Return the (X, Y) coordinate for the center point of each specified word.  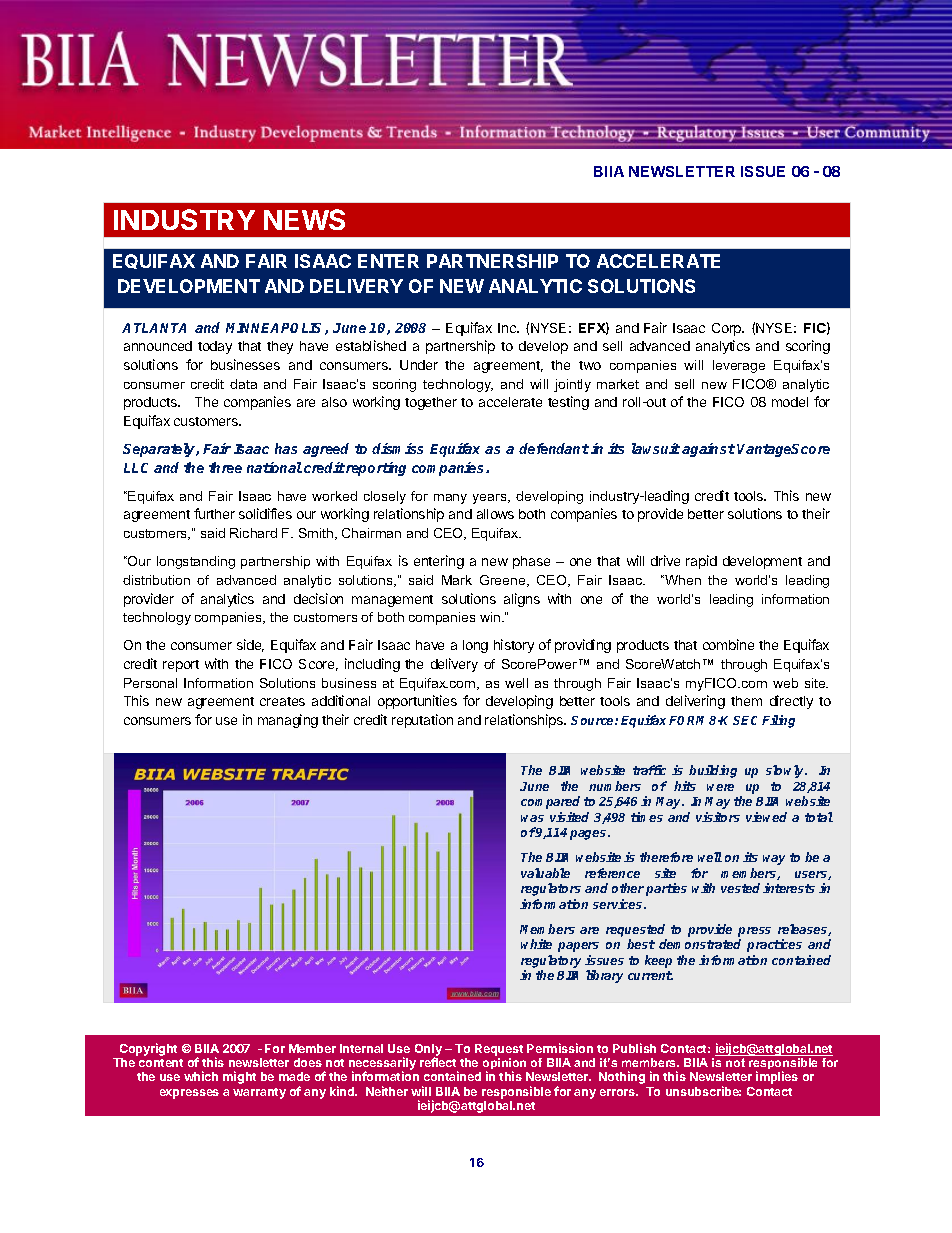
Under (419, 365)
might (239, 1077)
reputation (422, 721)
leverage (739, 366)
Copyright (148, 1049)
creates (282, 701)
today (215, 347)
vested (740, 888)
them (746, 701)
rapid (701, 562)
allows (495, 514)
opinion (504, 1065)
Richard (253, 533)
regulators (551, 889)
